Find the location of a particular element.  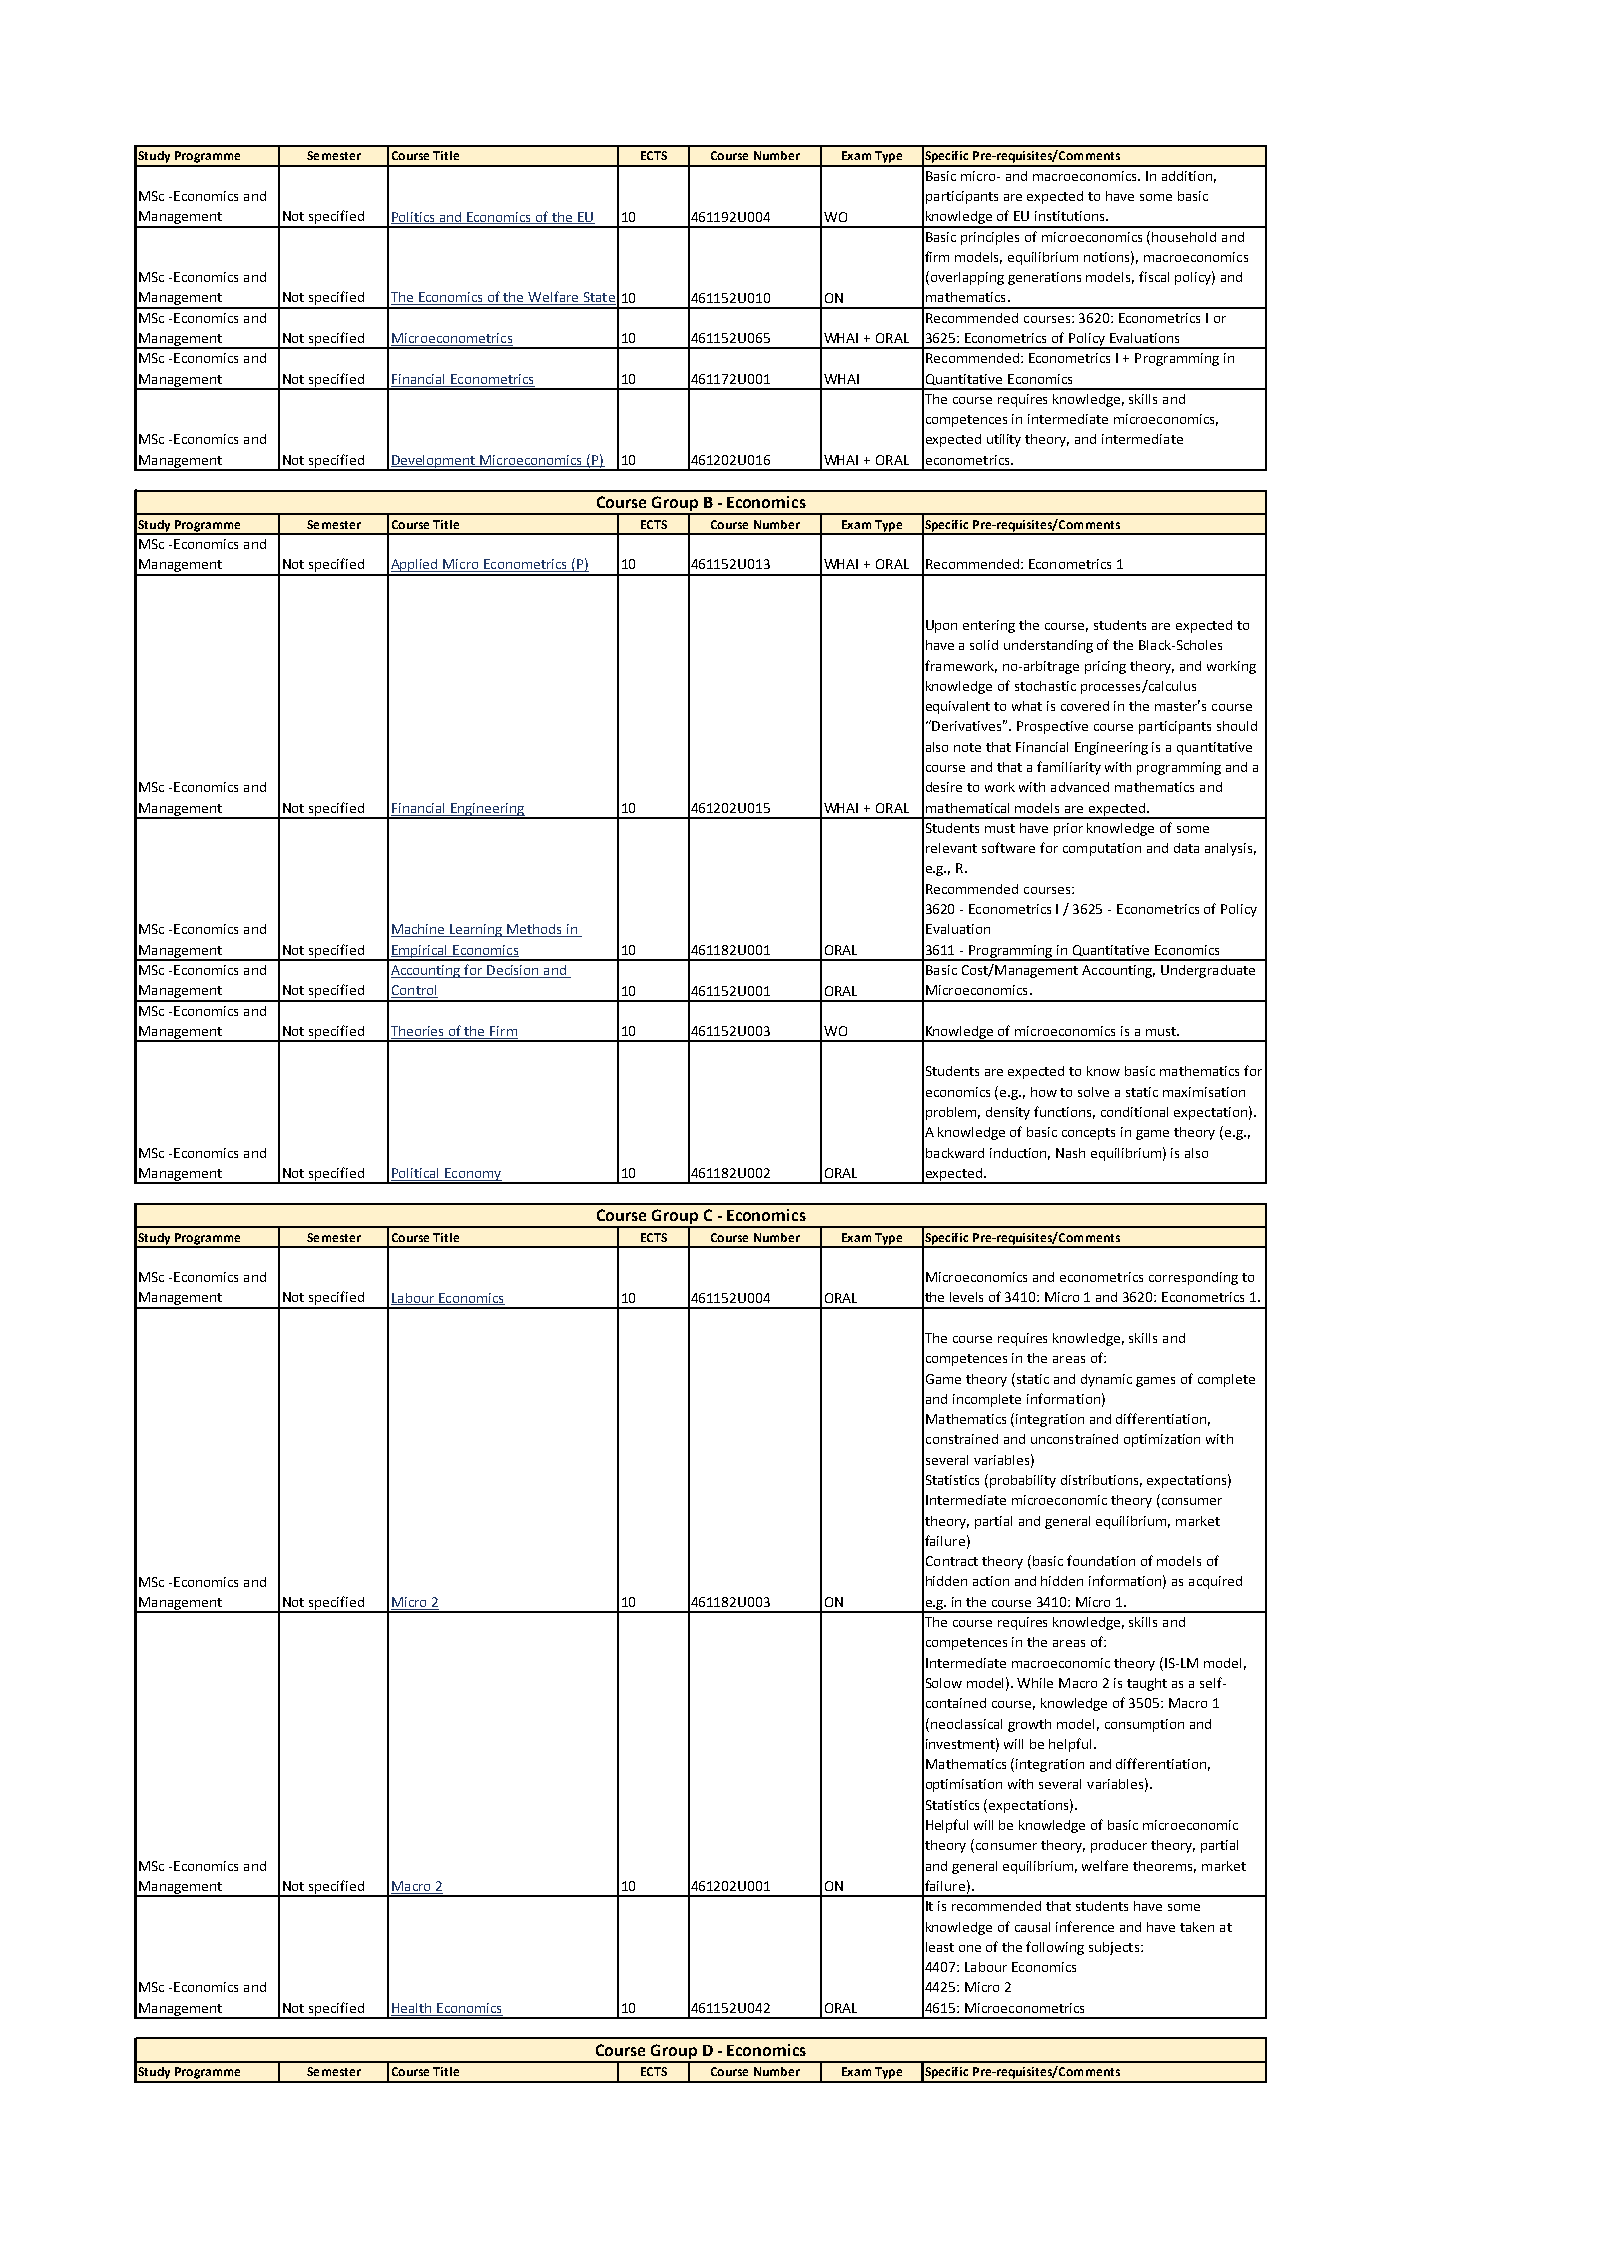

dynamic is located at coordinates (1106, 1380).
